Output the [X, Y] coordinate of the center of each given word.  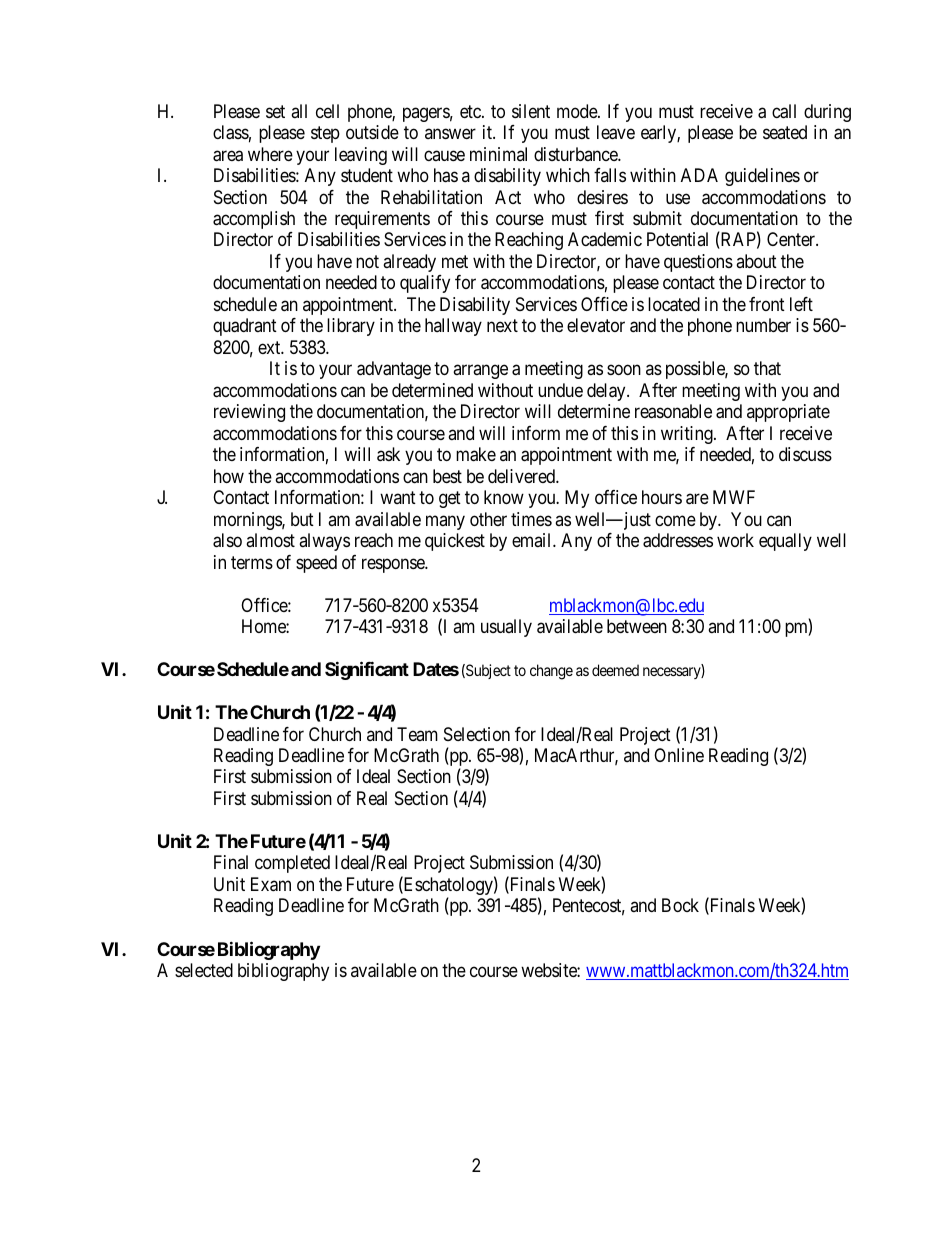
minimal [498, 154]
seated [785, 132]
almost [270, 540]
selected [204, 970]
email [533, 540]
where [270, 154]
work [735, 540]
